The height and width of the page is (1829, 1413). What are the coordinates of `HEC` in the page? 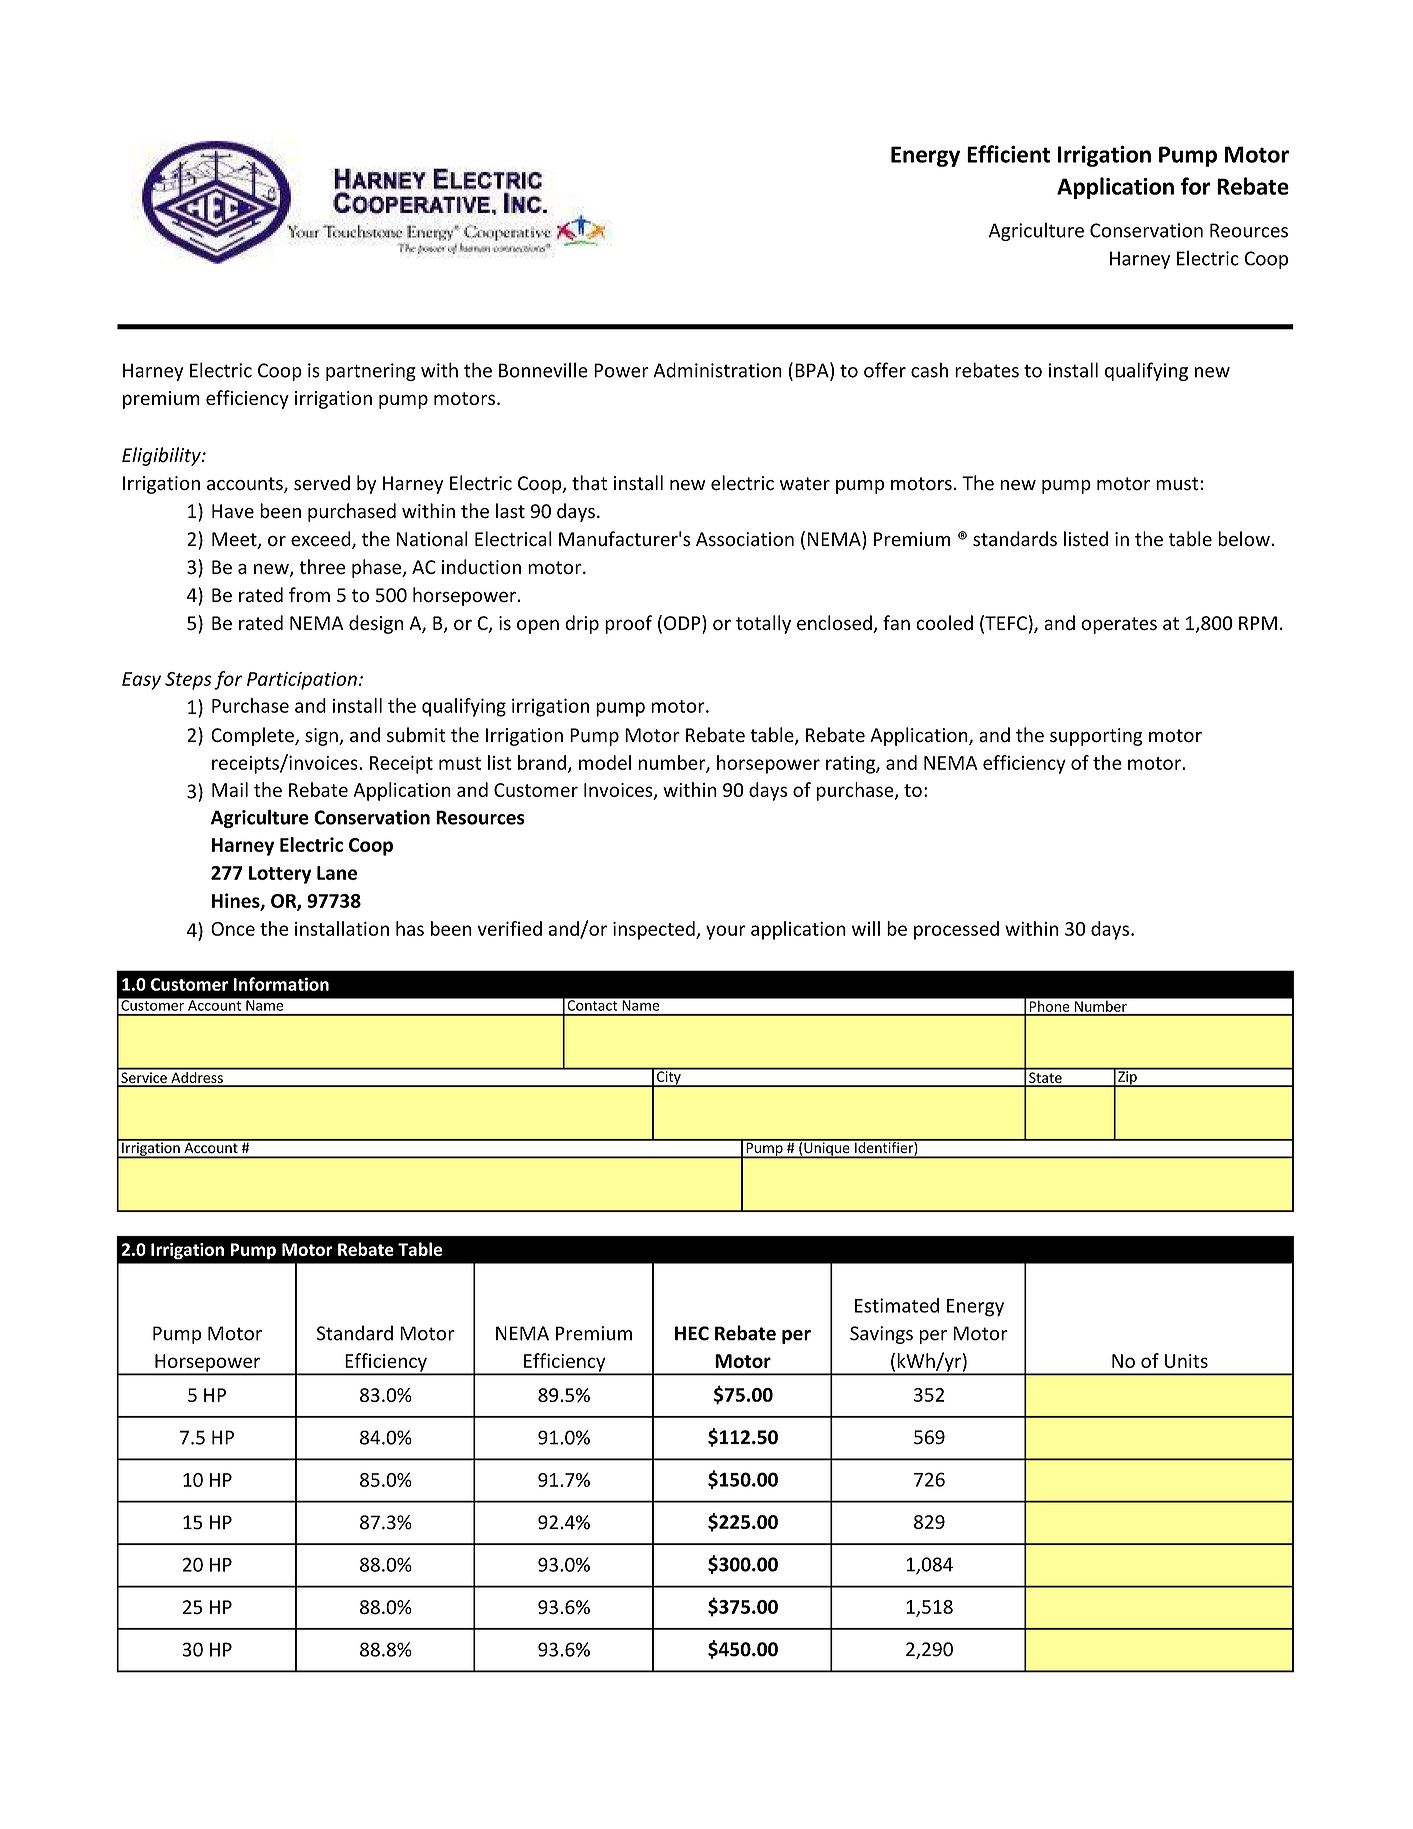 It's located at (692, 1333).
